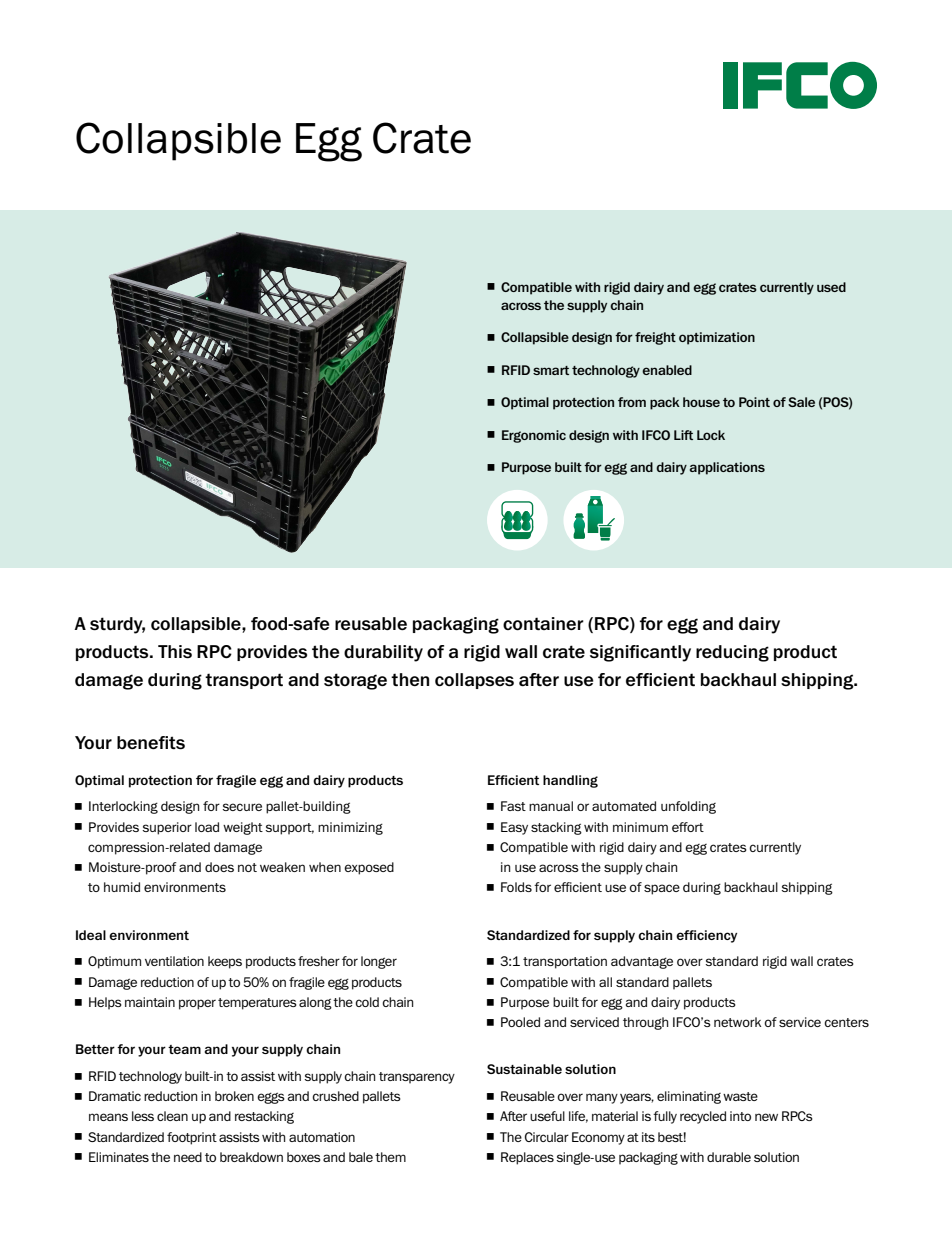  I want to click on new, so click(766, 1117).
